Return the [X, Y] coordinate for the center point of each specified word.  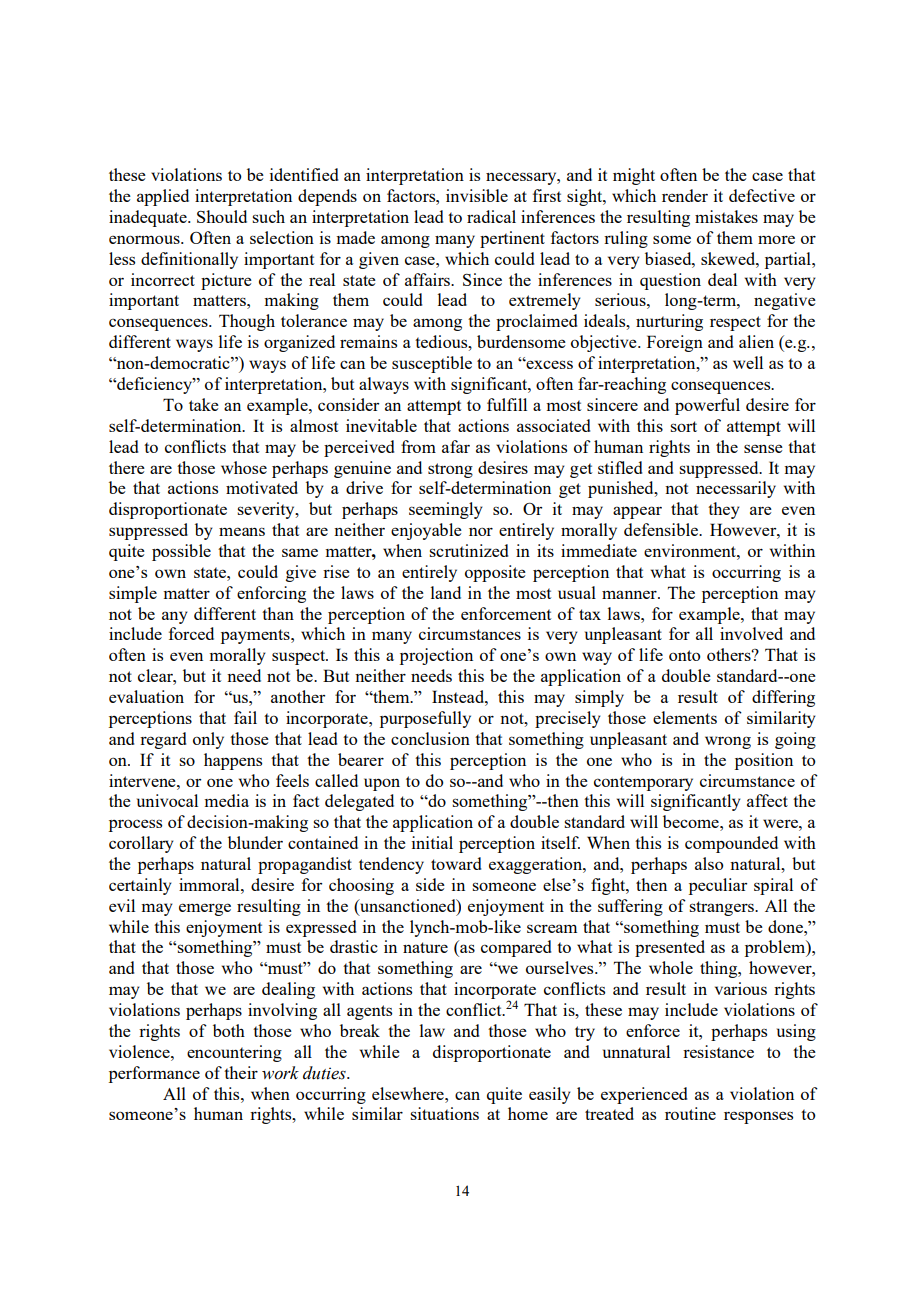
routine [690, 1113]
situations [444, 1113]
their [241, 1072]
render [685, 195]
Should [222, 216]
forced [191, 633]
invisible [477, 195]
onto [685, 655]
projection [436, 656]
